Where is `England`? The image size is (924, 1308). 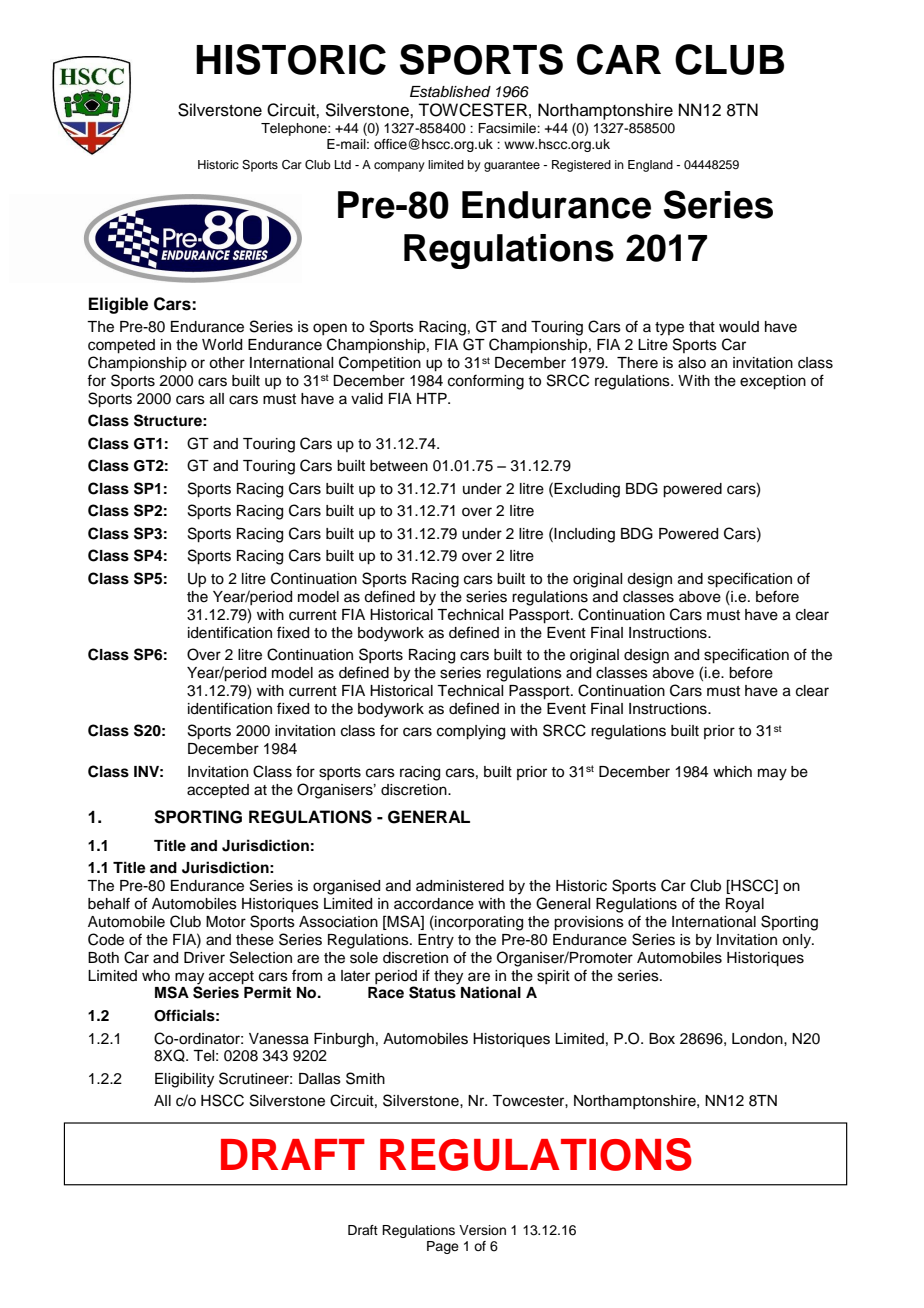
England is located at coordinates (650, 166).
